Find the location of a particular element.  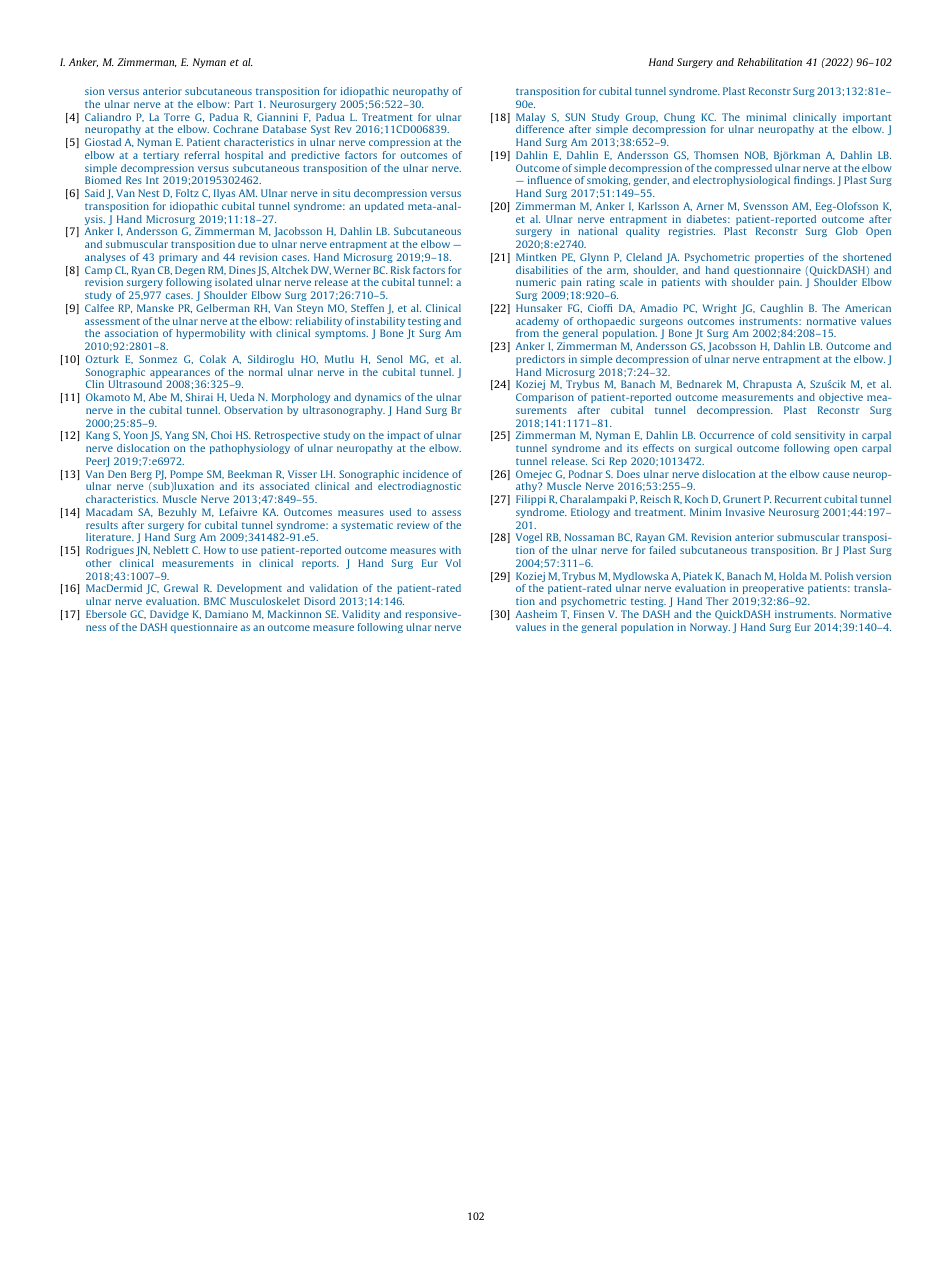

Validity is located at coordinates (361, 615).
